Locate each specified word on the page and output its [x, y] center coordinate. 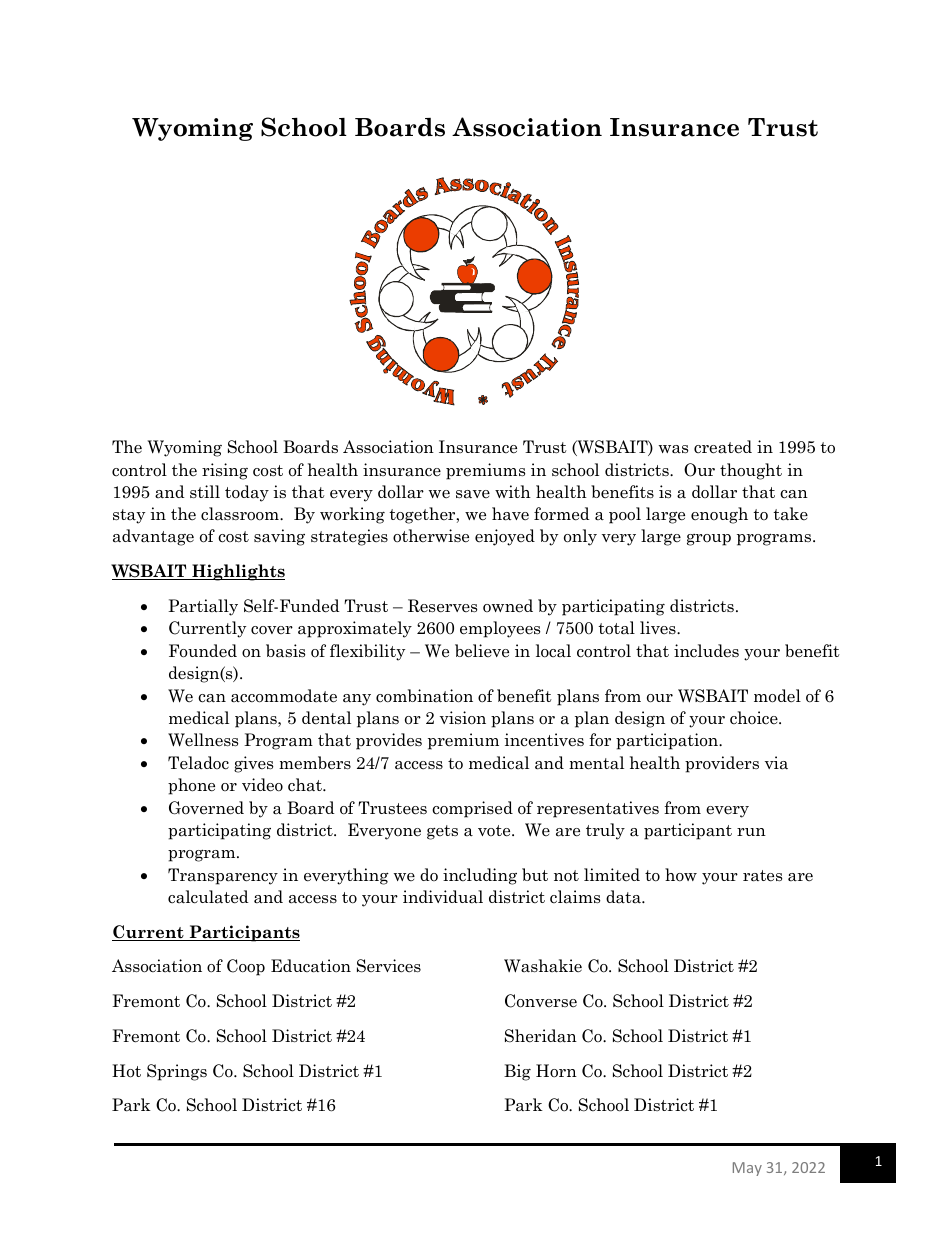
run [751, 832]
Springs [177, 1072]
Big [517, 1072]
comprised [472, 809]
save [473, 494]
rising [225, 471]
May [747, 1169]
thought [751, 471]
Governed [206, 808]
